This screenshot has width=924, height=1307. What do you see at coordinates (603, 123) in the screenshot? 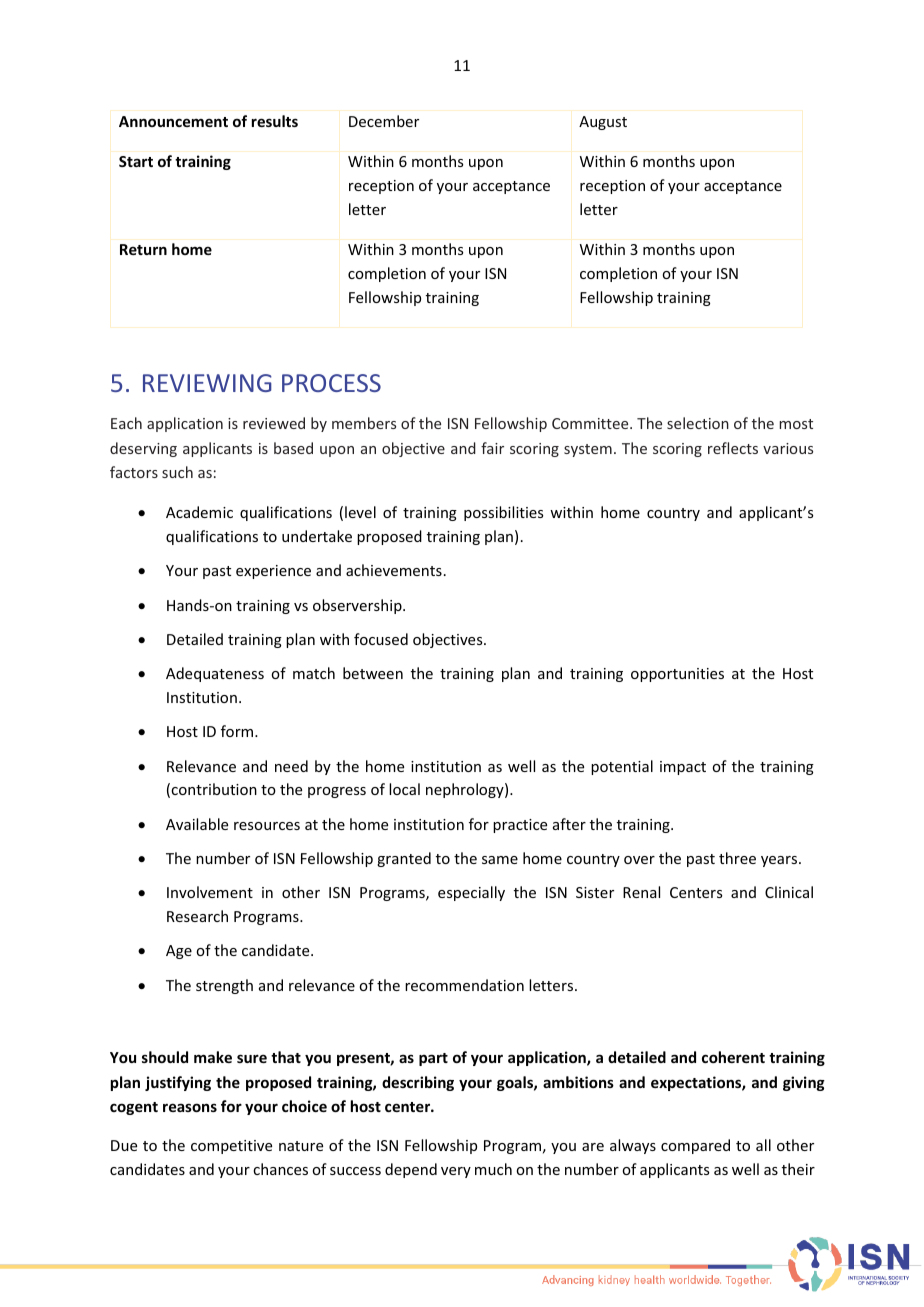
I see `August` at bounding box center [603, 123].
